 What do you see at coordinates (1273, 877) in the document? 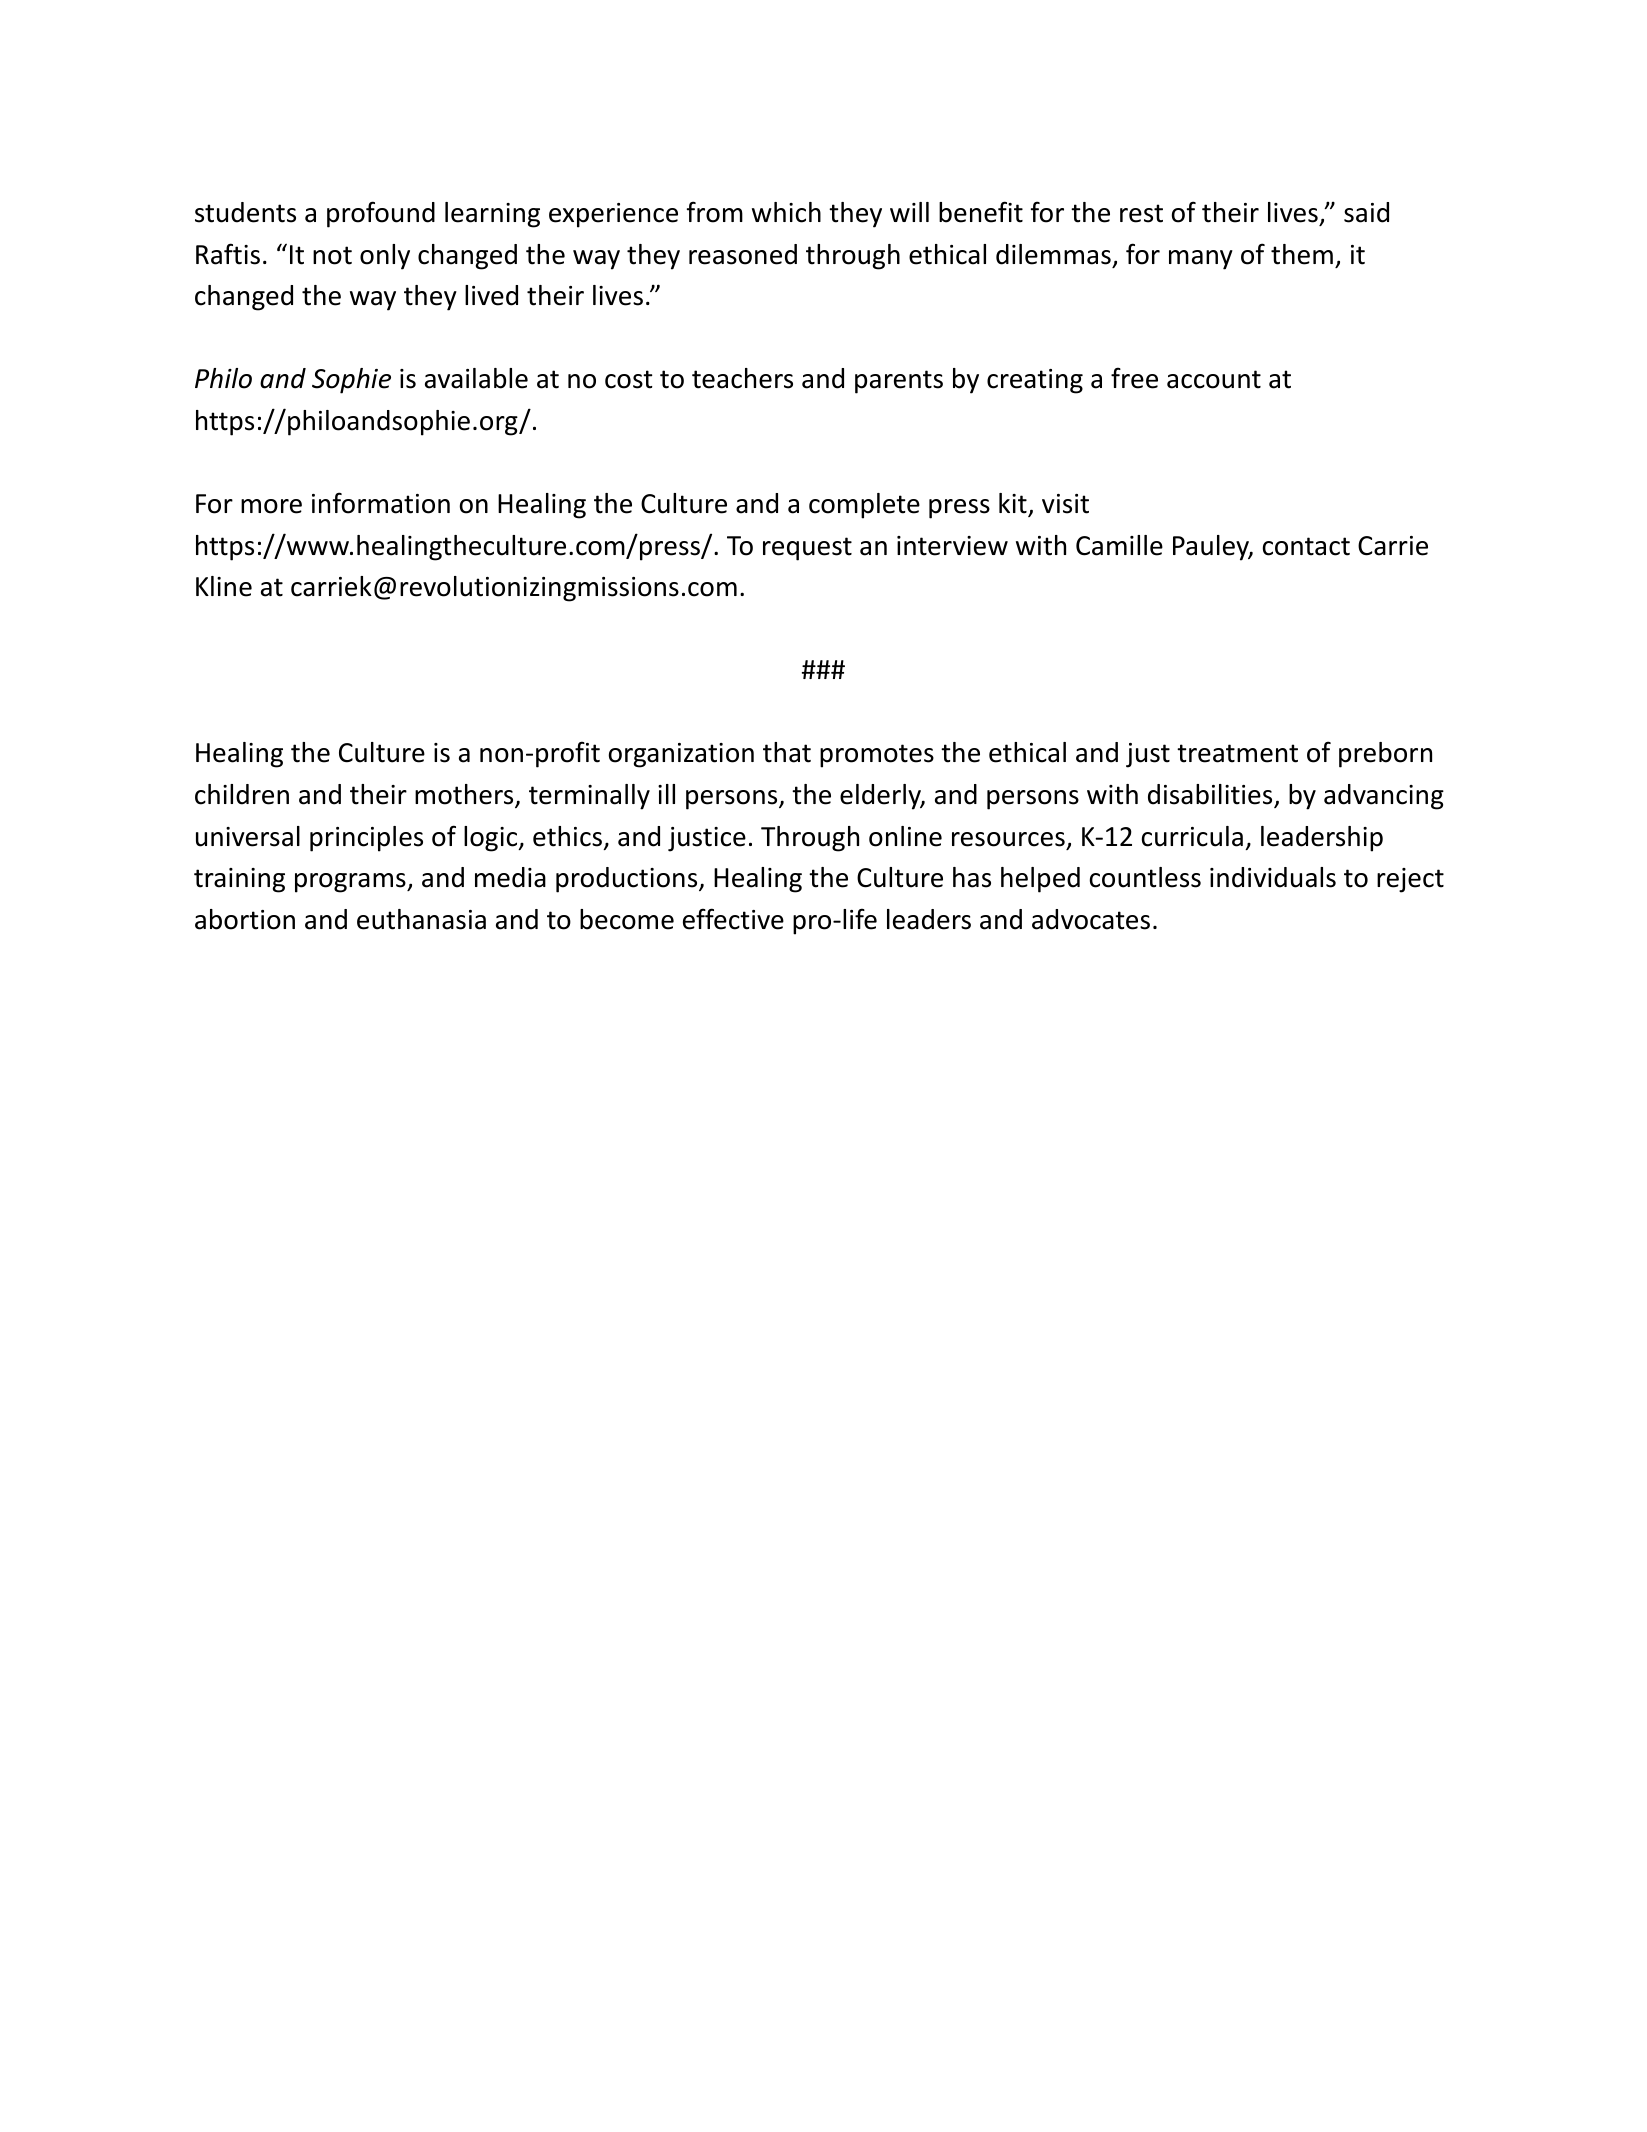
I see `individuals` at bounding box center [1273, 877].
